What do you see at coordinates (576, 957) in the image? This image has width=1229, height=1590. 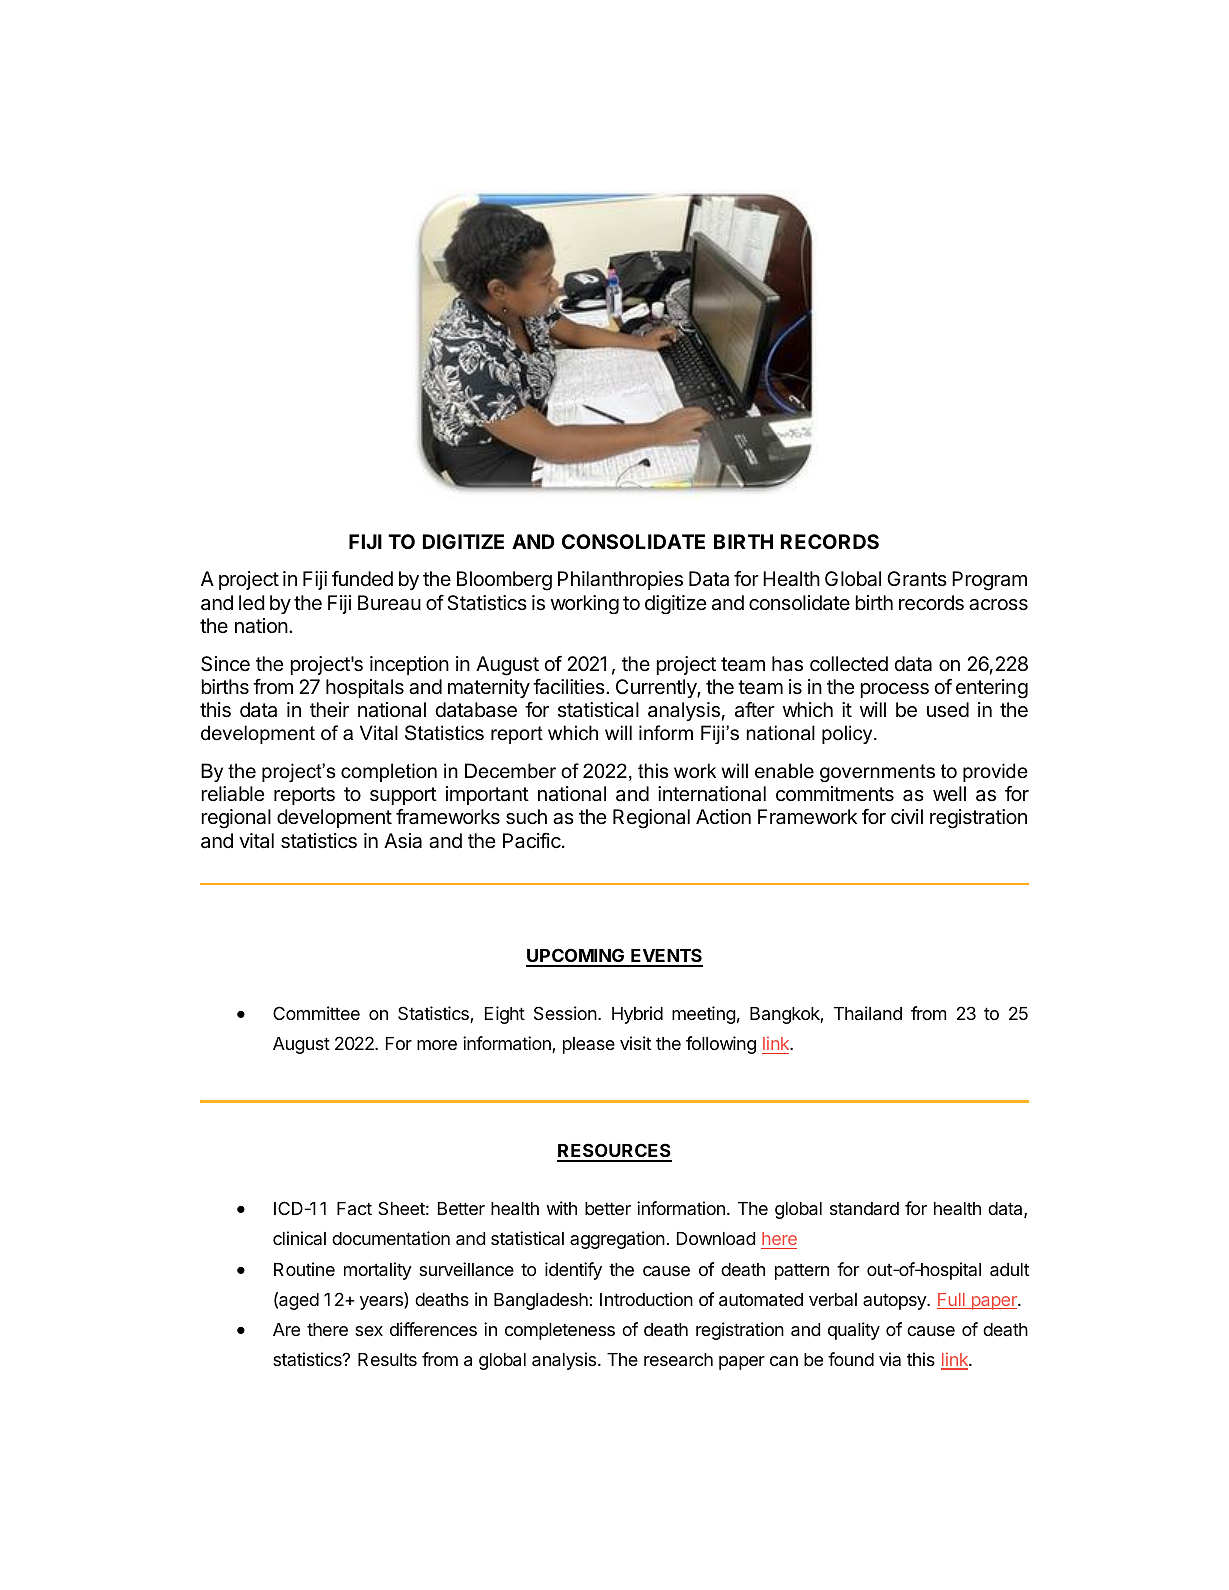 I see `UPCOMING` at bounding box center [576, 957].
